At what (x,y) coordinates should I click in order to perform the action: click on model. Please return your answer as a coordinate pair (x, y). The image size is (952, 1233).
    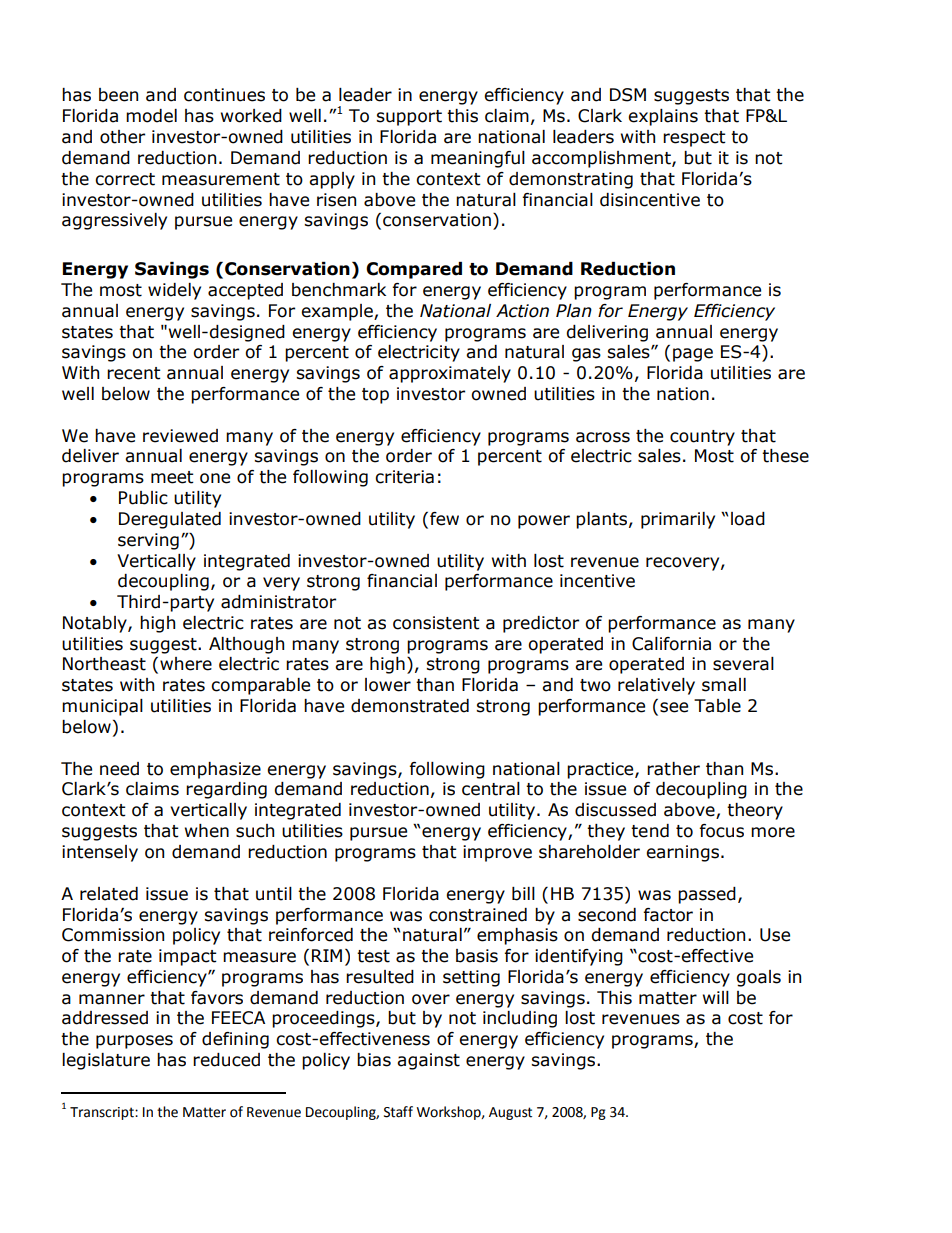
    Looking at the image, I should click on (151, 116).
